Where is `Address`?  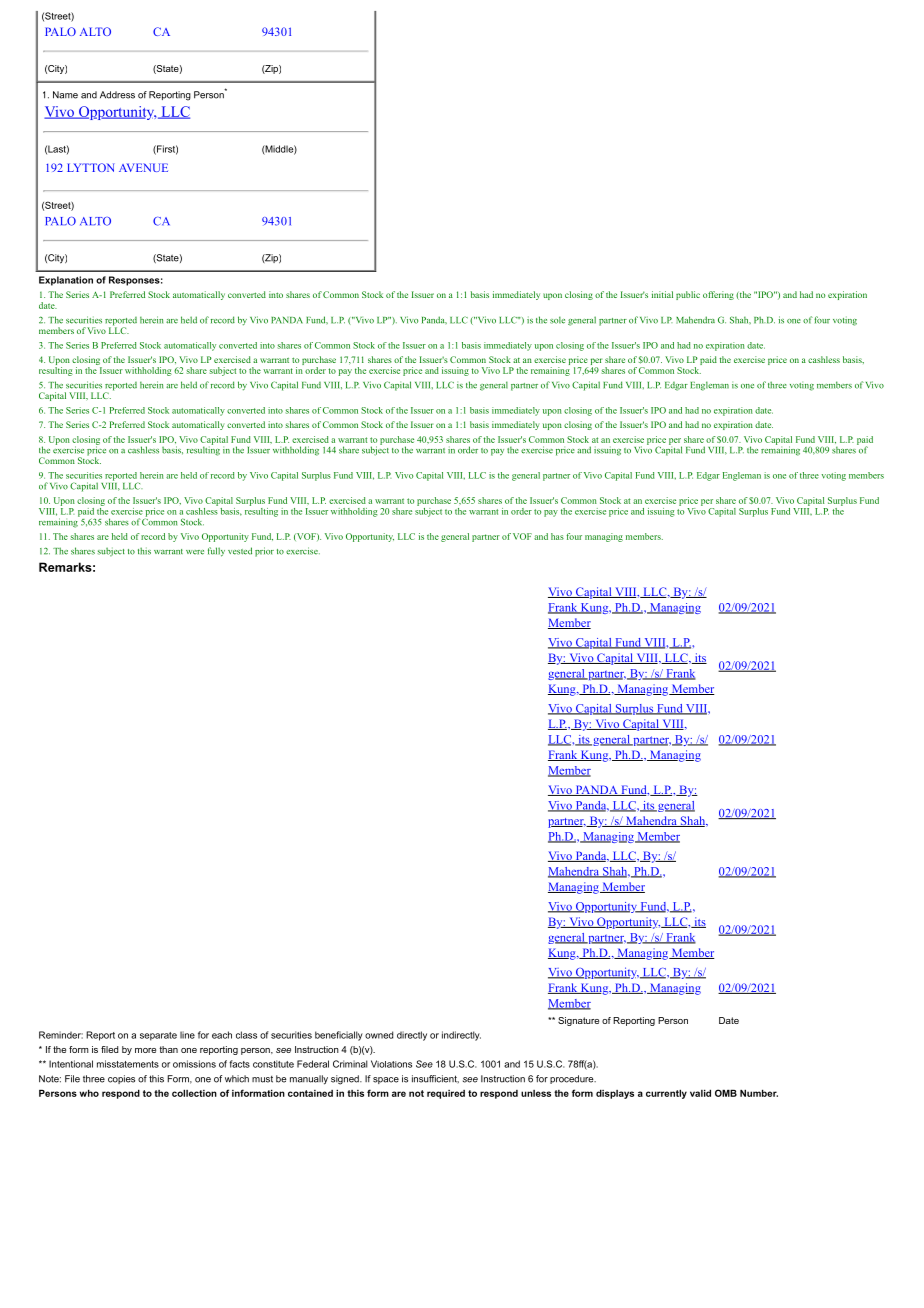 Address is located at coordinates (117, 95).
